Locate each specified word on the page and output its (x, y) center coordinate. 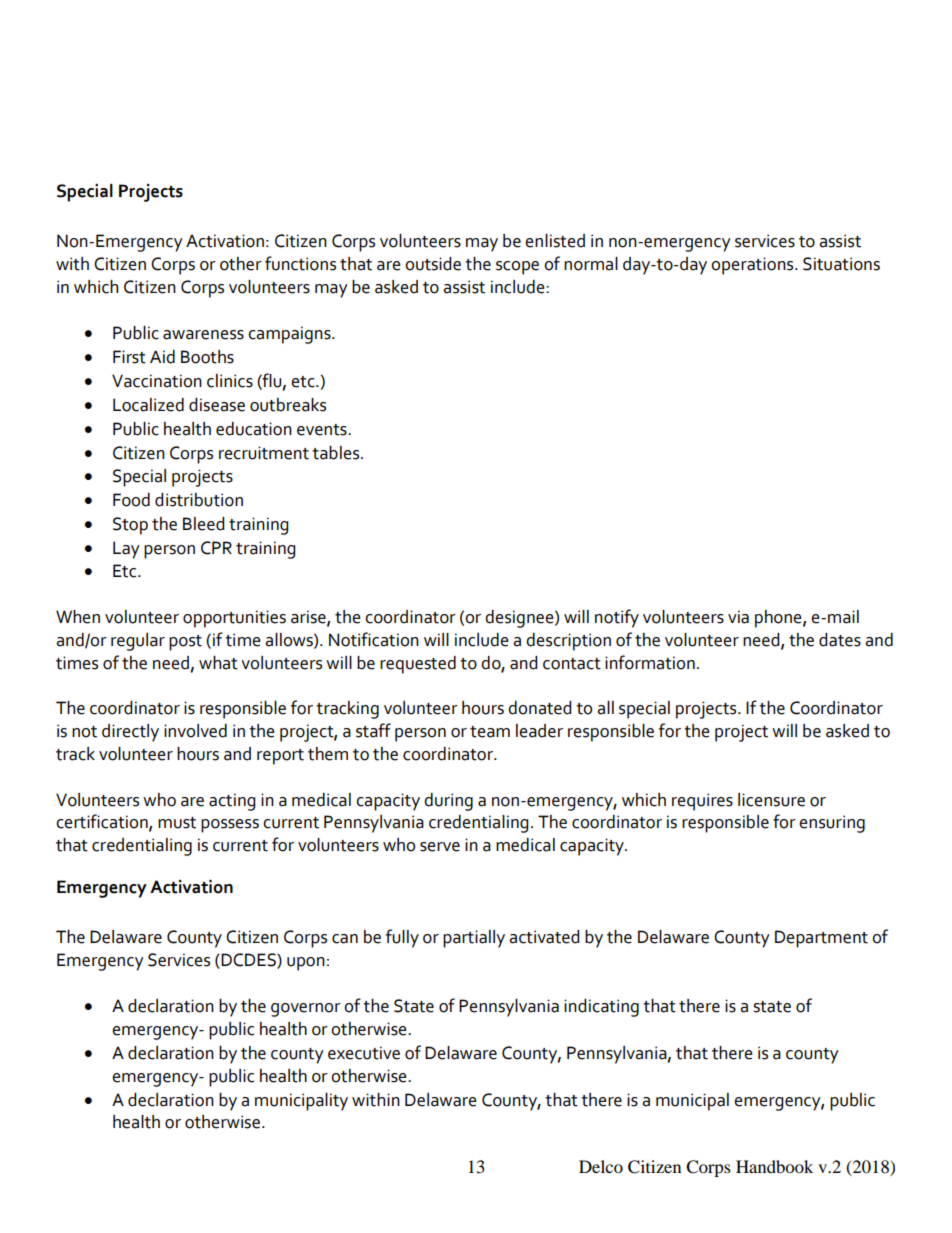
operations (753, 266)
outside (433, 264)
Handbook (774, 1166)
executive (364, 1053)
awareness (203, 335)
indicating (601, 1008)
